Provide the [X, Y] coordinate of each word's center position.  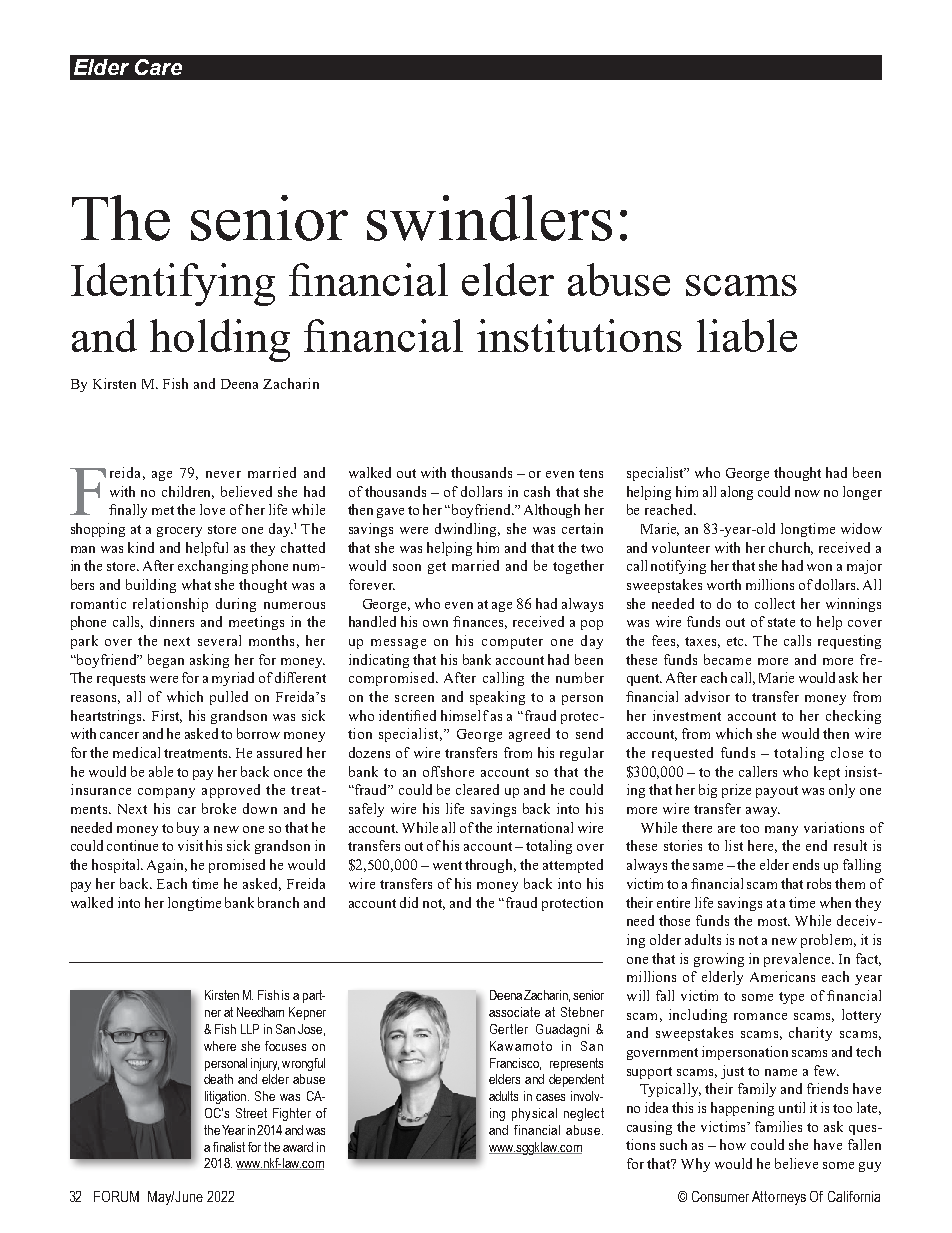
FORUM [116, 1196]
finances [480, 622]
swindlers [489, 218]
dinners [172, 621]
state [781, 622]
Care [158, 67]
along [737, 493]
